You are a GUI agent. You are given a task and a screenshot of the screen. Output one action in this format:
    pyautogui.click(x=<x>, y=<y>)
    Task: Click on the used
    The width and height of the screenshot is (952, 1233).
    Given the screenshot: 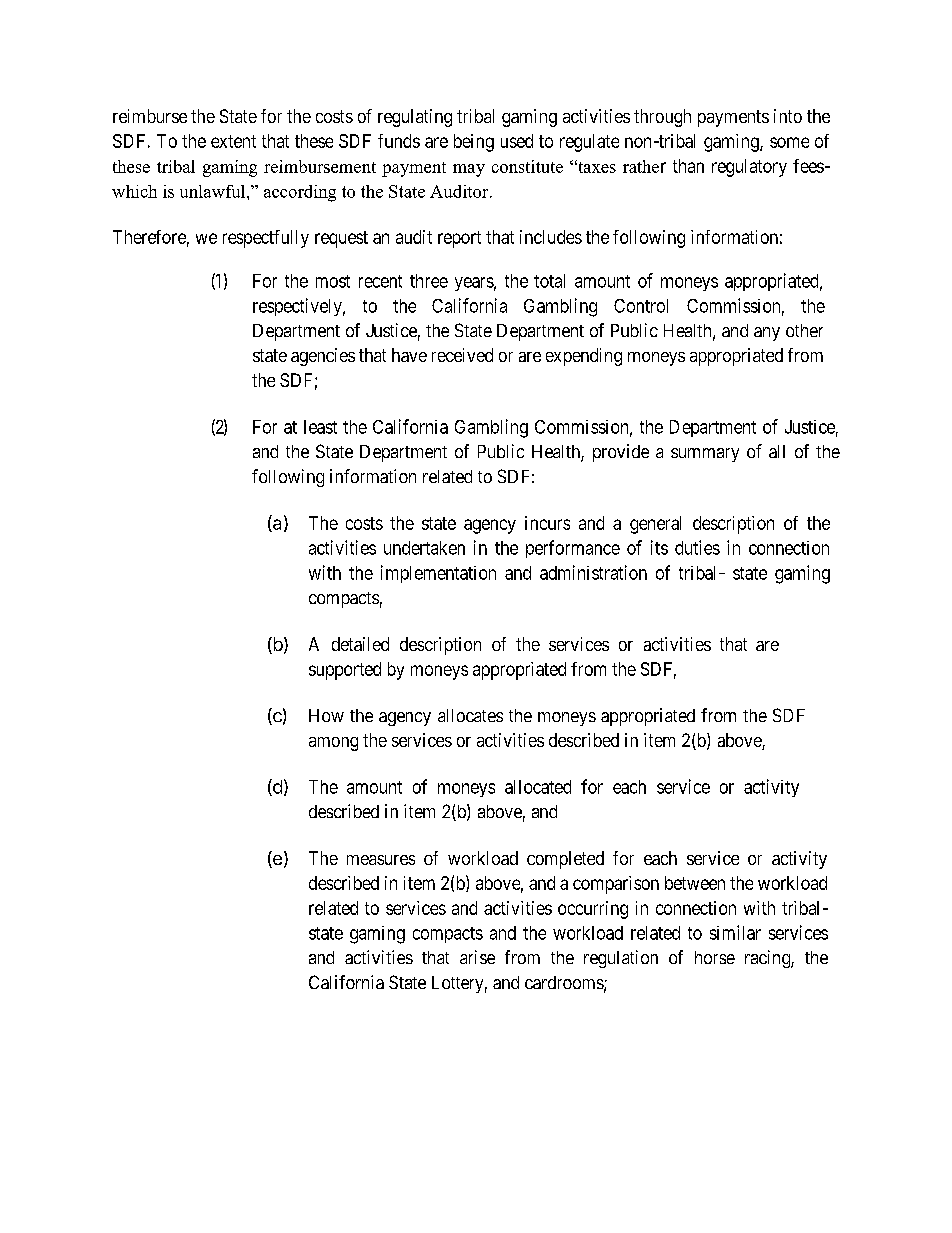 What is the action you would take?
    pyautogui.click(x=517, y=141)
